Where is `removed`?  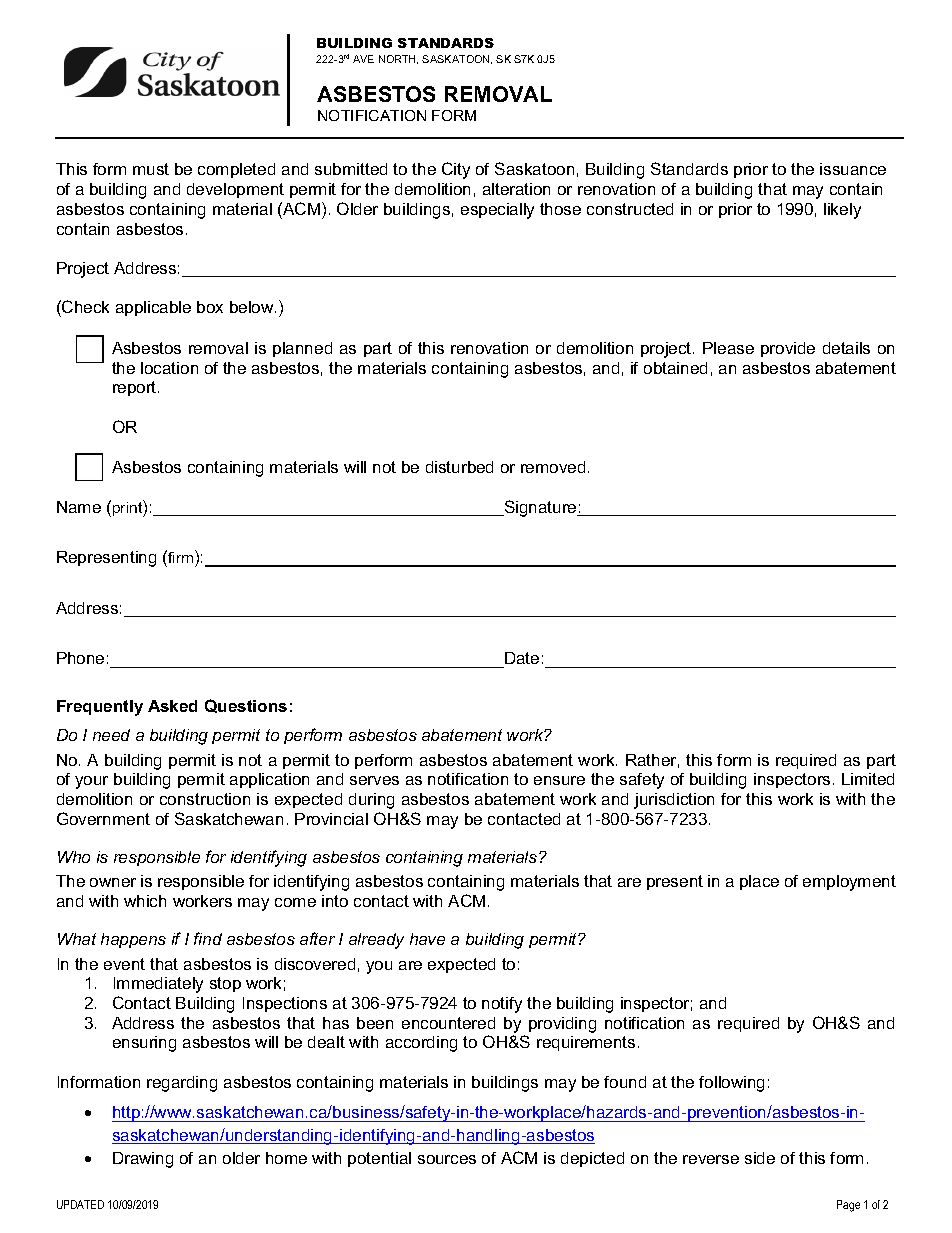
removed is located at coordinates (553, 467).
